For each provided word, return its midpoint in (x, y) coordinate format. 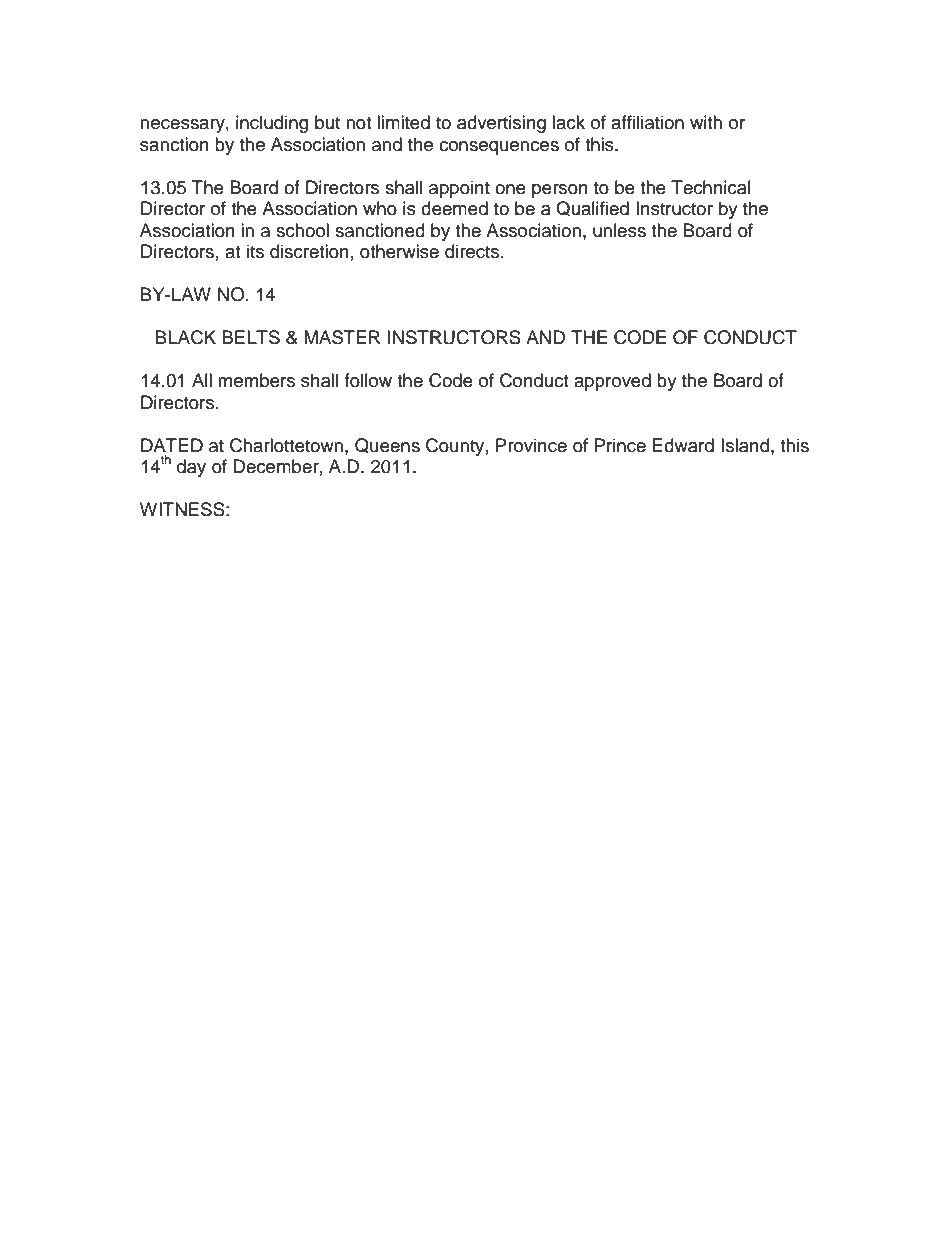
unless (619, 230)
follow (368, 380)
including (272, 124)
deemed (454, 208)
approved (612, 382)
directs (473, 251)
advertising (501, 124)
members (256, 380)
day (191, 468)
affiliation (647, 122)
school (302, 230)
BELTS (251, 337)
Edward (683, 445)
